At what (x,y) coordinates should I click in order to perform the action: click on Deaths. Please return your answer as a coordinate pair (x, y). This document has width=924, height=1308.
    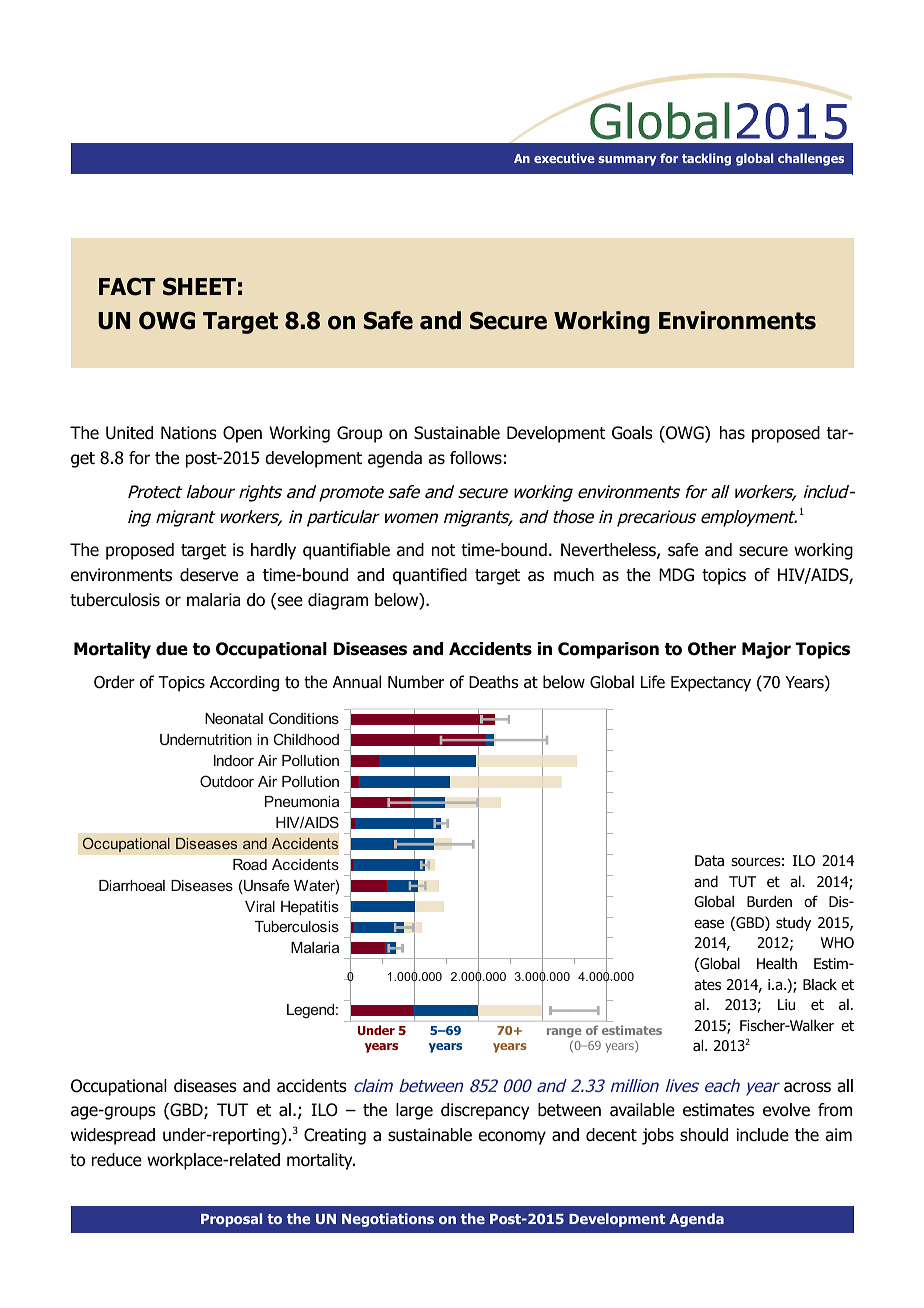
    Looking at the image, I should click on (493, 682).
